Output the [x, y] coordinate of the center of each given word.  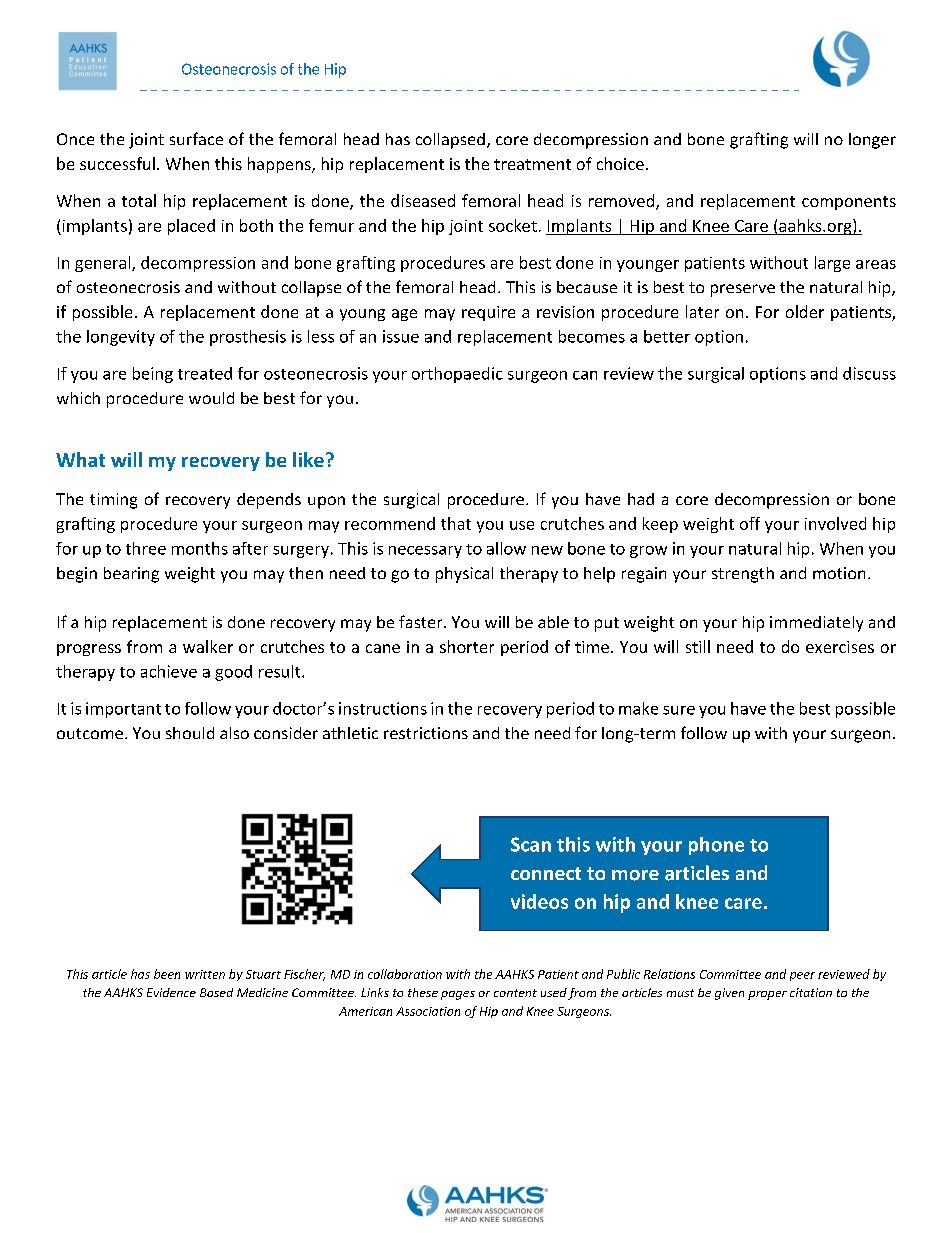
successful [117, 163]
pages [458, 995]
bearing [131, 575]
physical [464, 575]
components [849, 203]
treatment [532, 164]
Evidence [171, 992]
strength [743, 575]
